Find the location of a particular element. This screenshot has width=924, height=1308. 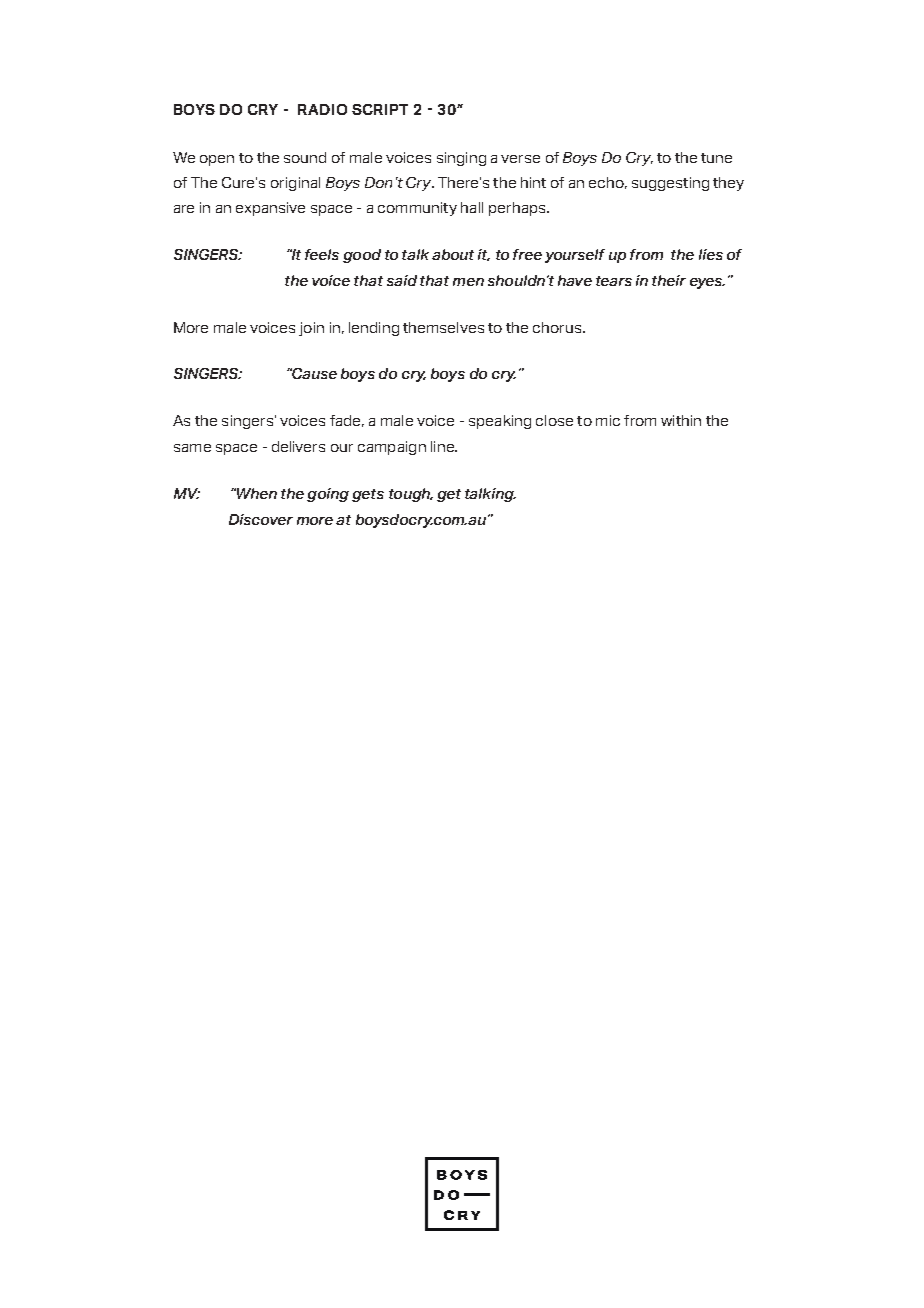

Cause is located at coordinates (313, 373).
